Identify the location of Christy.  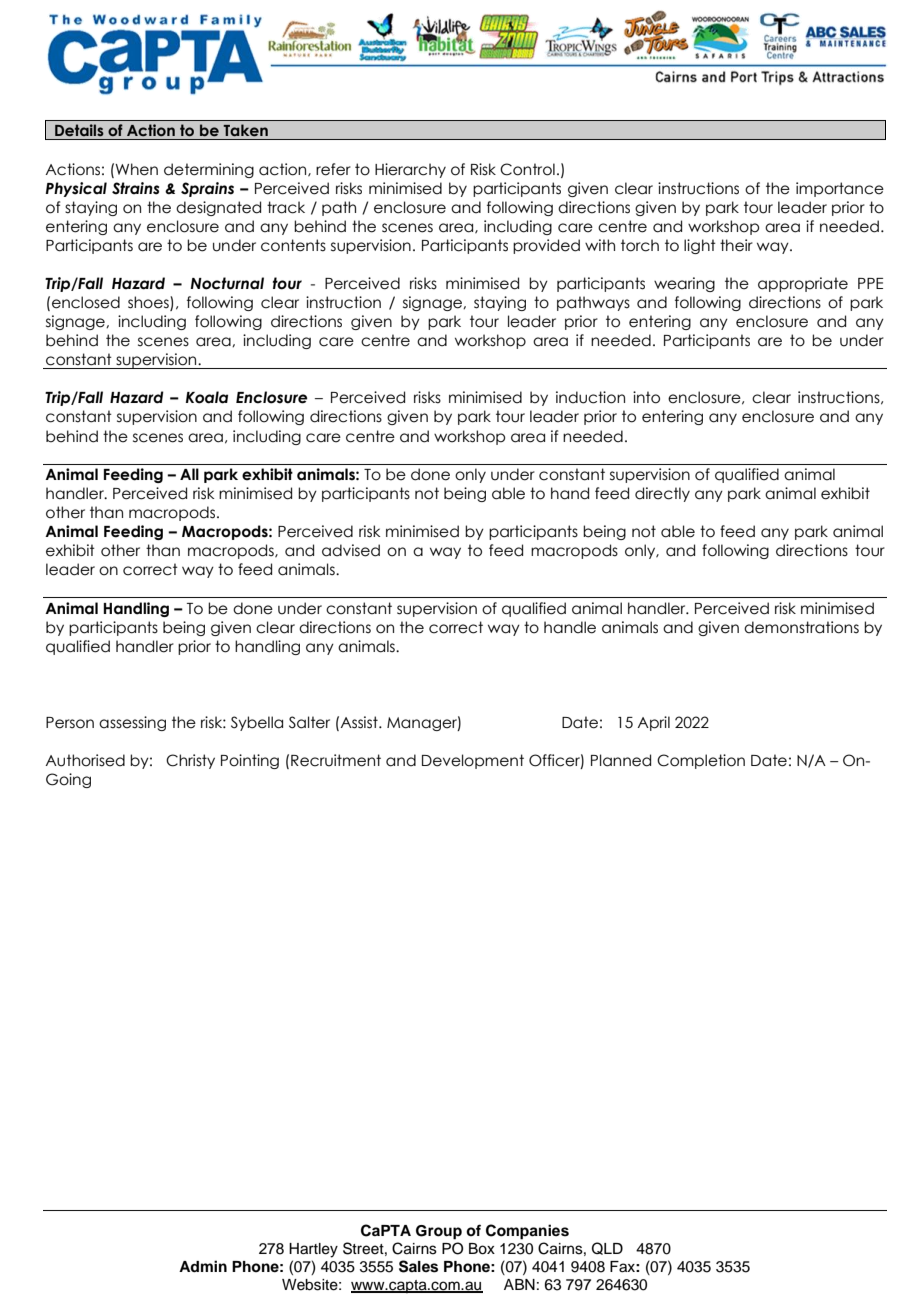
(190, 761).
